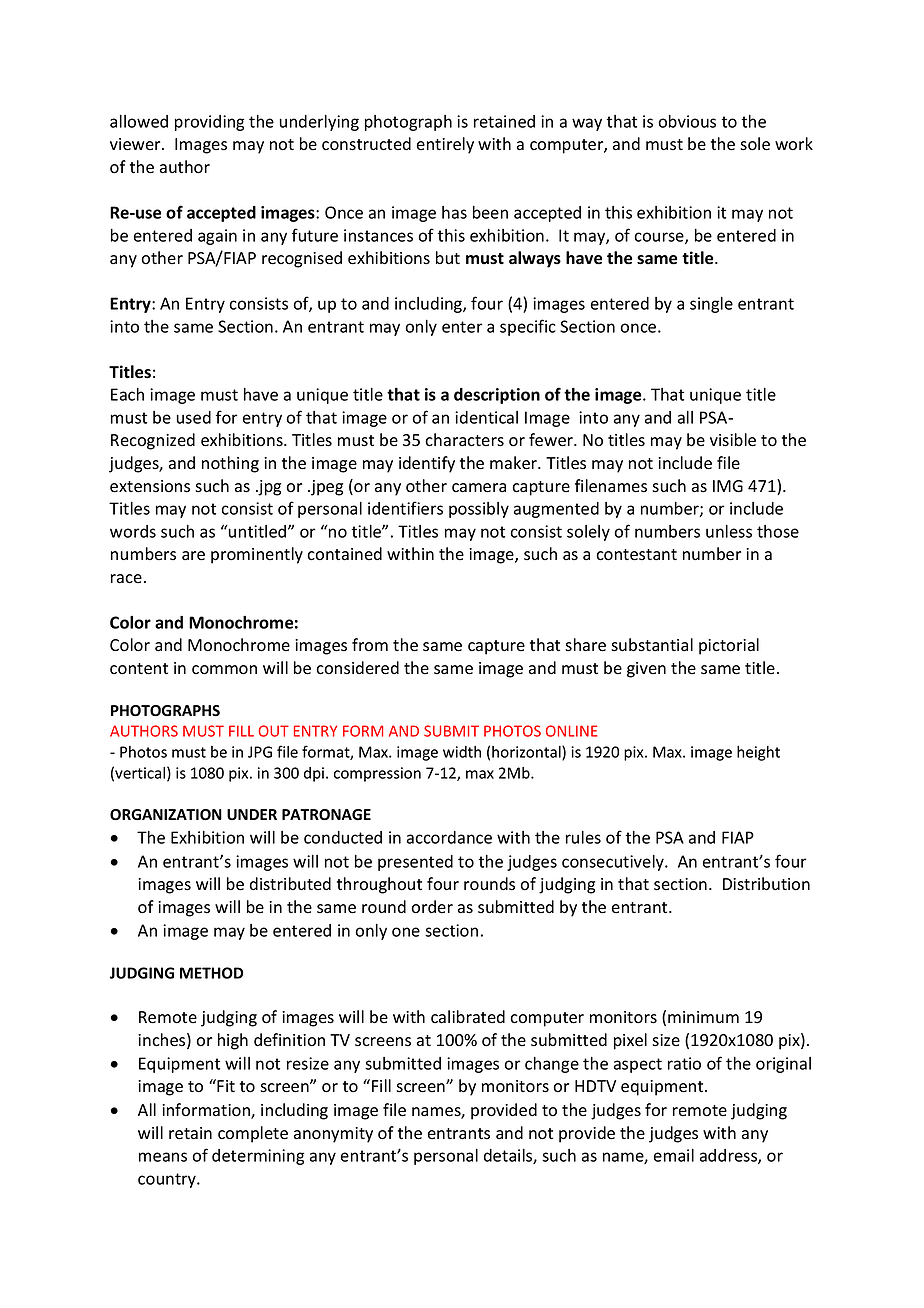 The width and height of the screenshot is (924, 1308). Describe the element at coordinates (528, 327) in the screenshot. I see `specific` at that location.
